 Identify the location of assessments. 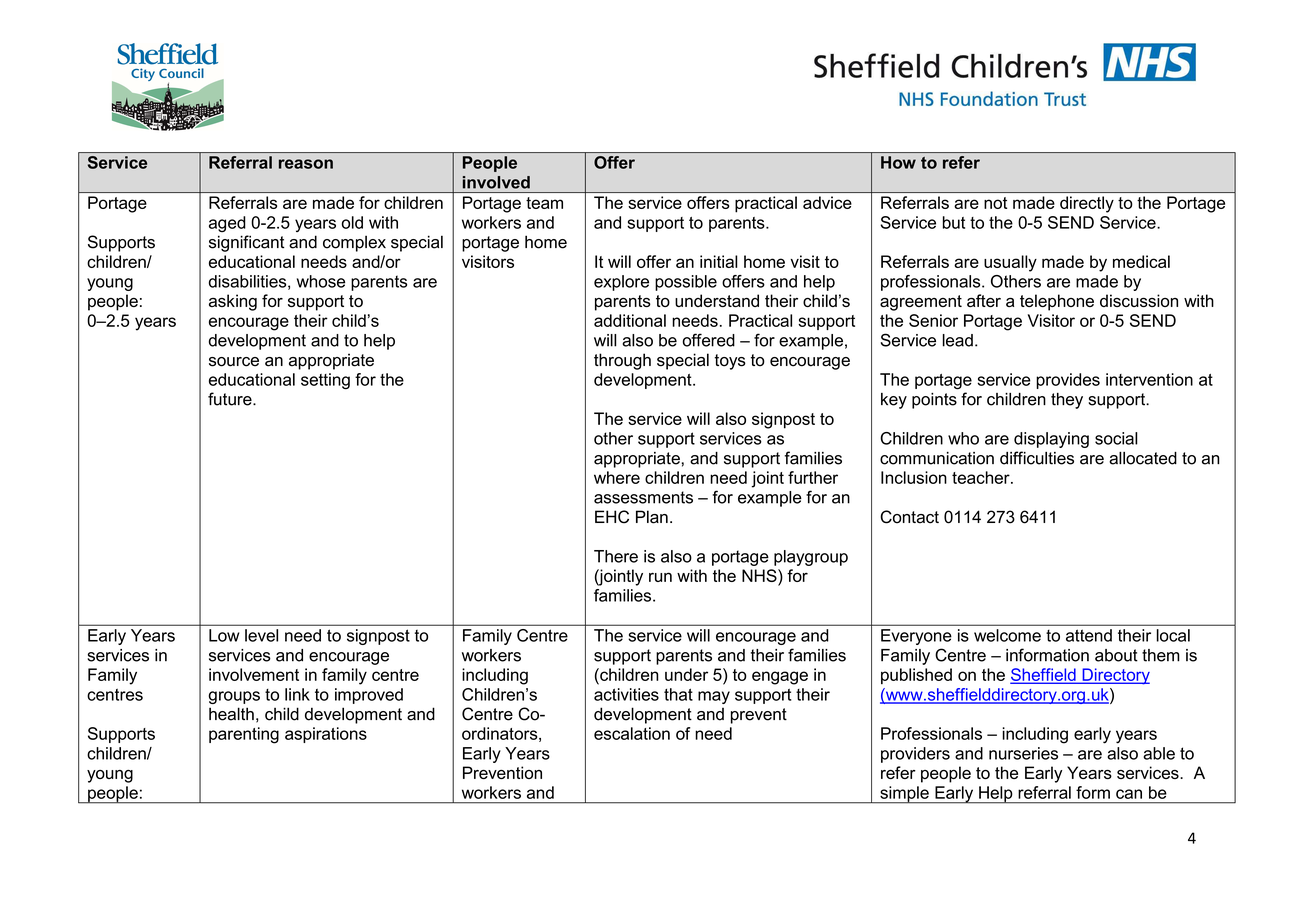
(643, 497).
